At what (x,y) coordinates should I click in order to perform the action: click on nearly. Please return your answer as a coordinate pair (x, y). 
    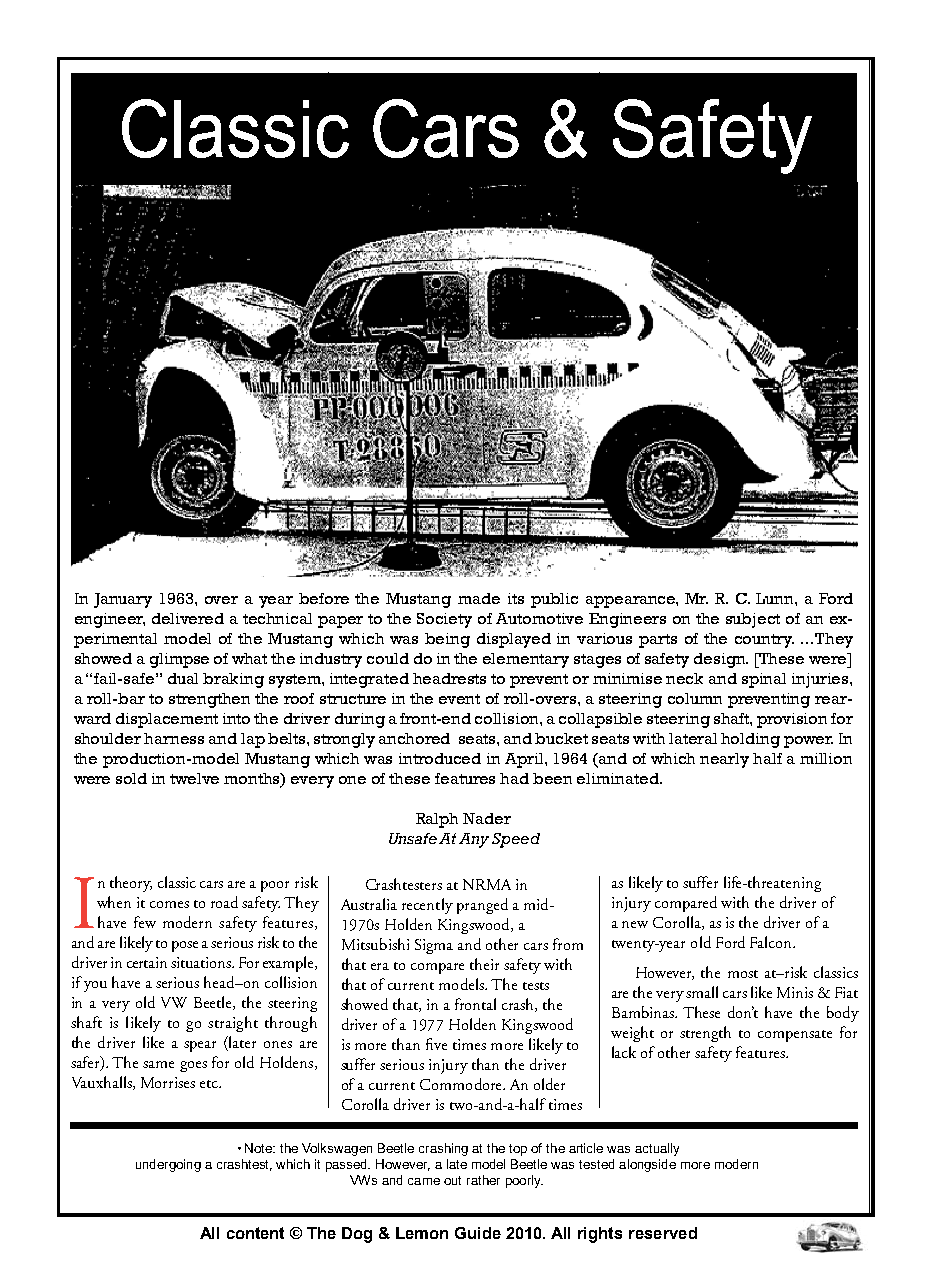
    Looking at the image, I should click on (724, 760).
